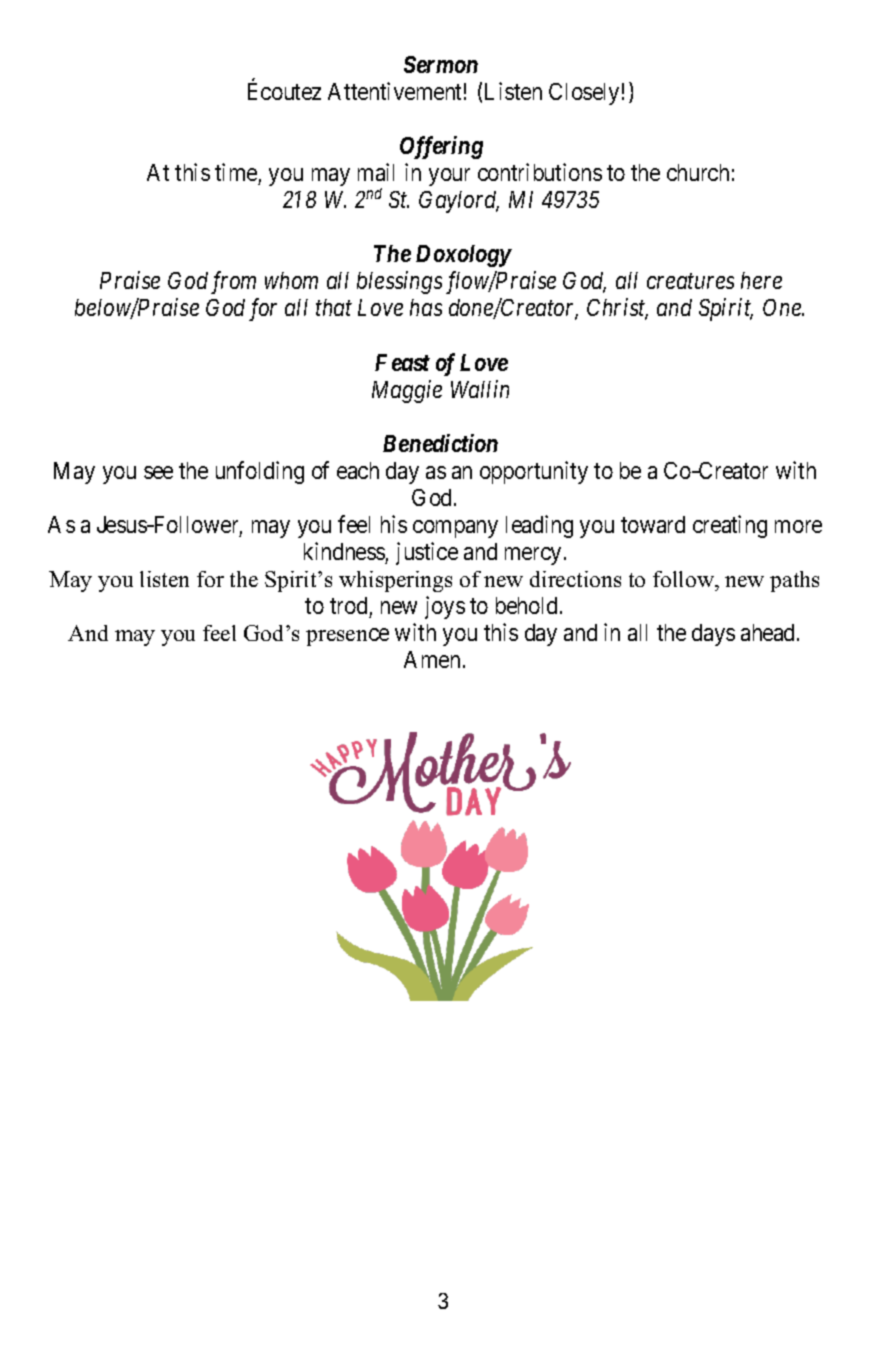  Describe the element at coordinates (347, 637) in the image. I see `presence` at that location.
